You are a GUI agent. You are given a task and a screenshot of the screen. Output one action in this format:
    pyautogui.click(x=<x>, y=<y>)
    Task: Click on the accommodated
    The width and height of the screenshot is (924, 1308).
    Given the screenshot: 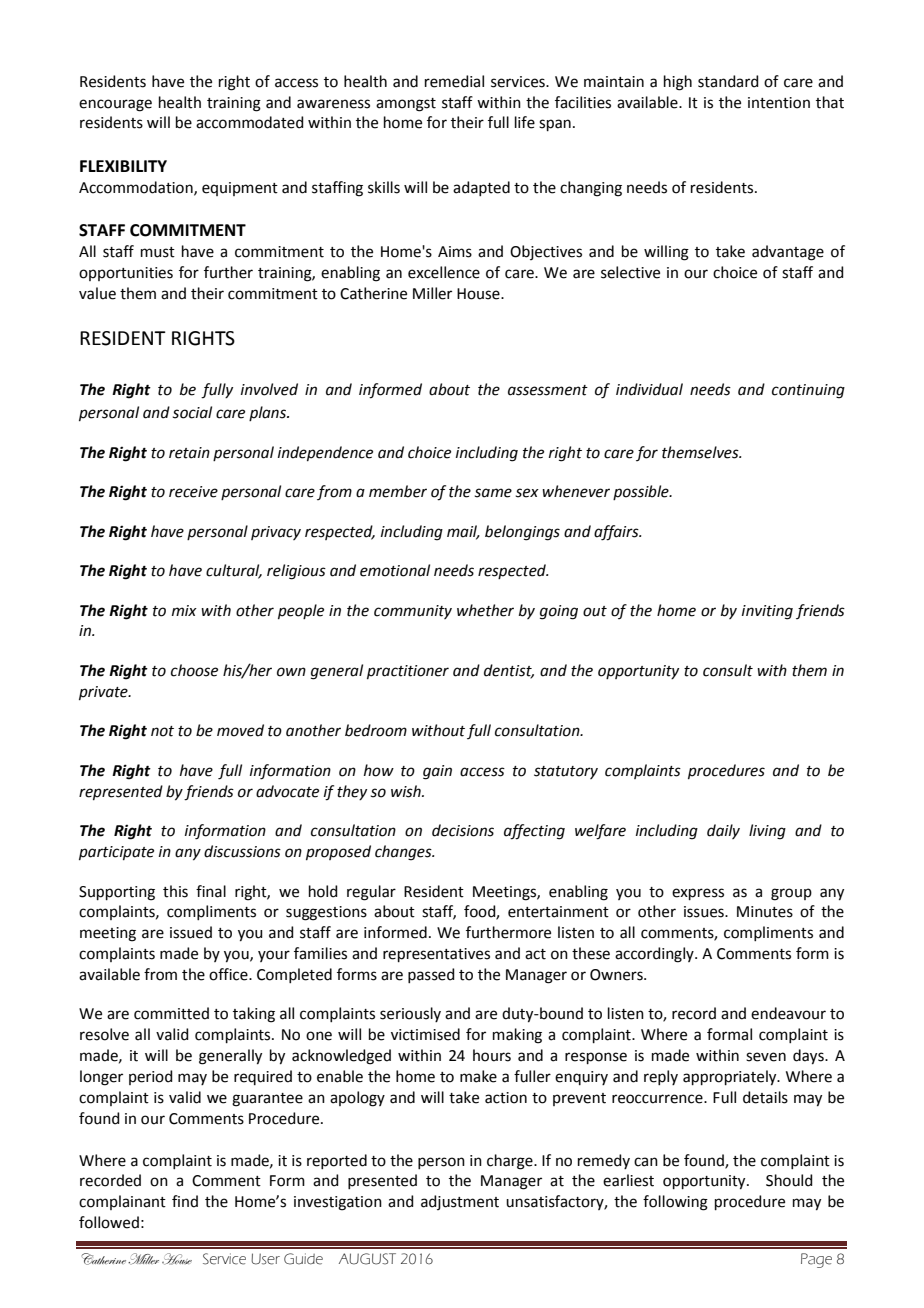 What is the action you would take?
    pyautogui.click(x=250, y=122)
